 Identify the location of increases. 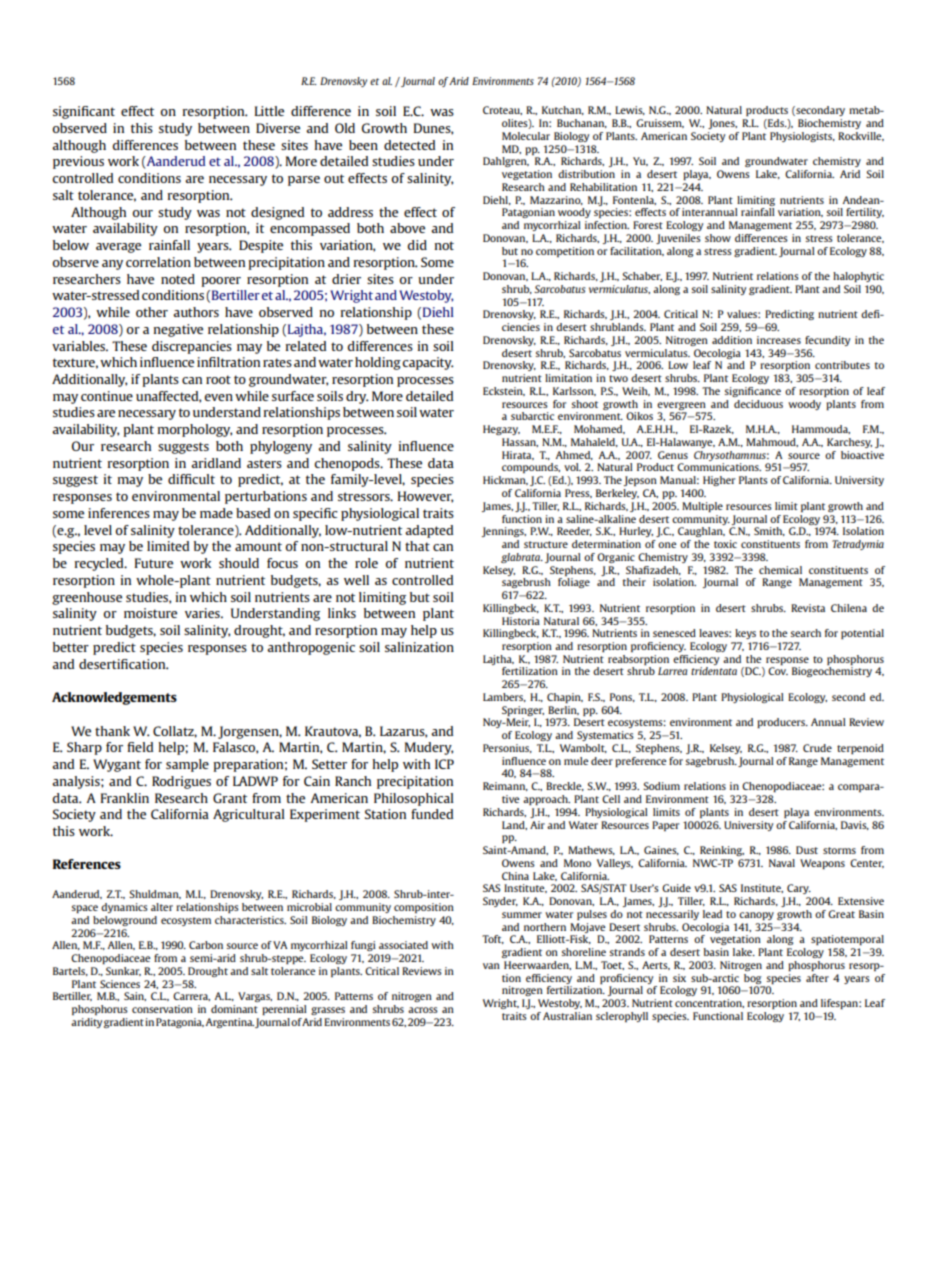
(779, 340).
